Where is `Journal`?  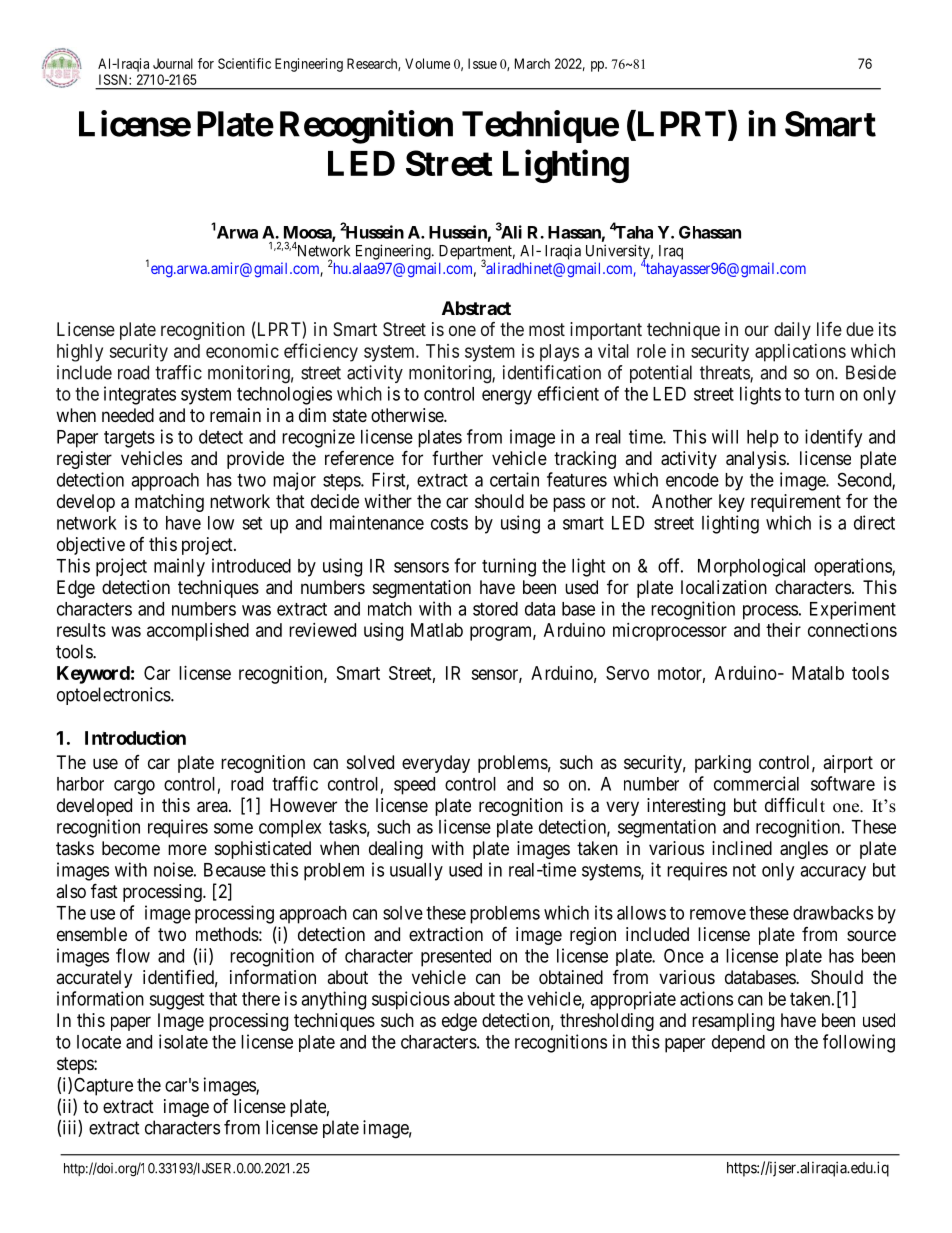
Journal is located at coordinates (173, 63).
